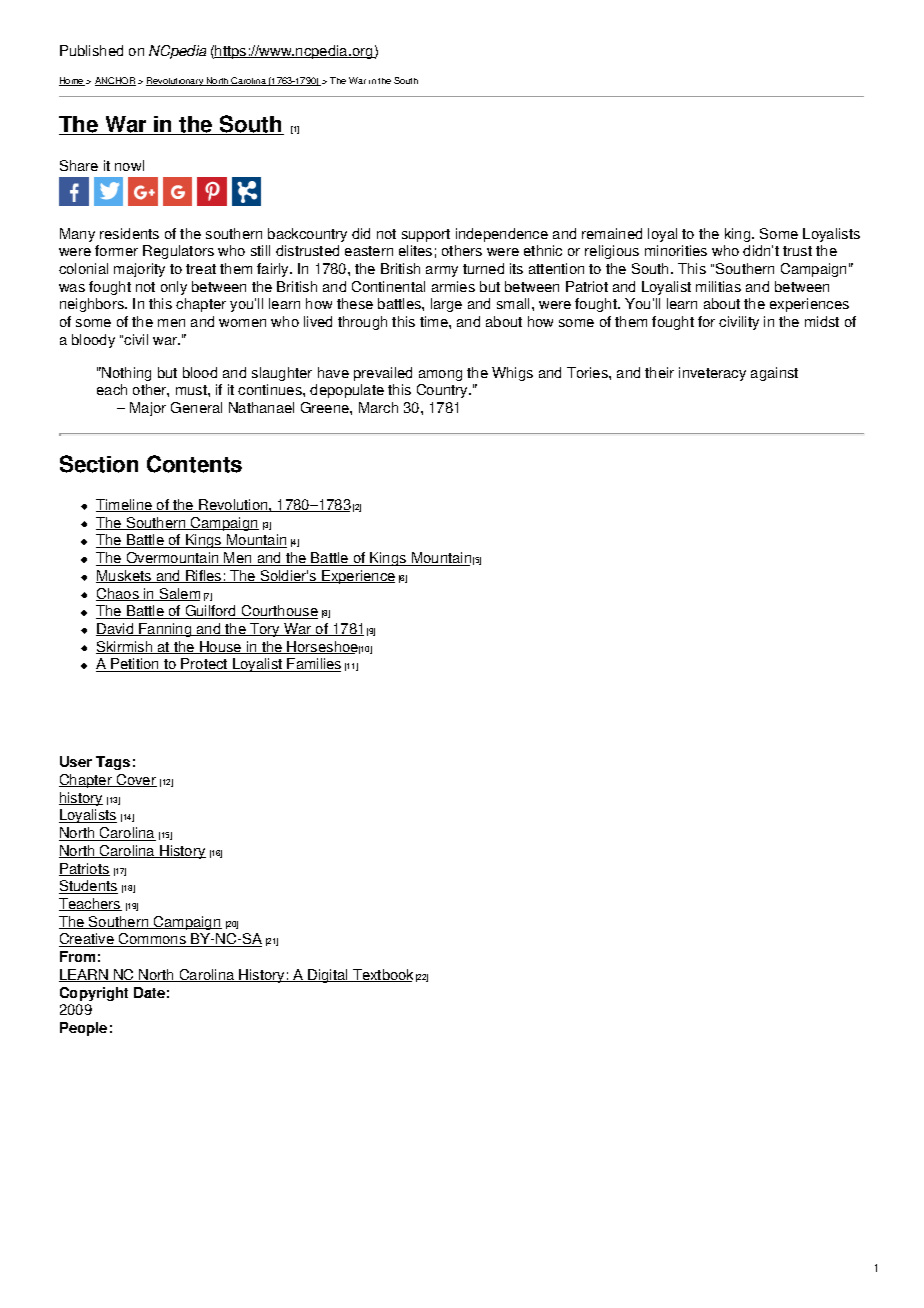 The width and height of the screenshot is (924, 1308). I want to click on March, so click(378, 407).
